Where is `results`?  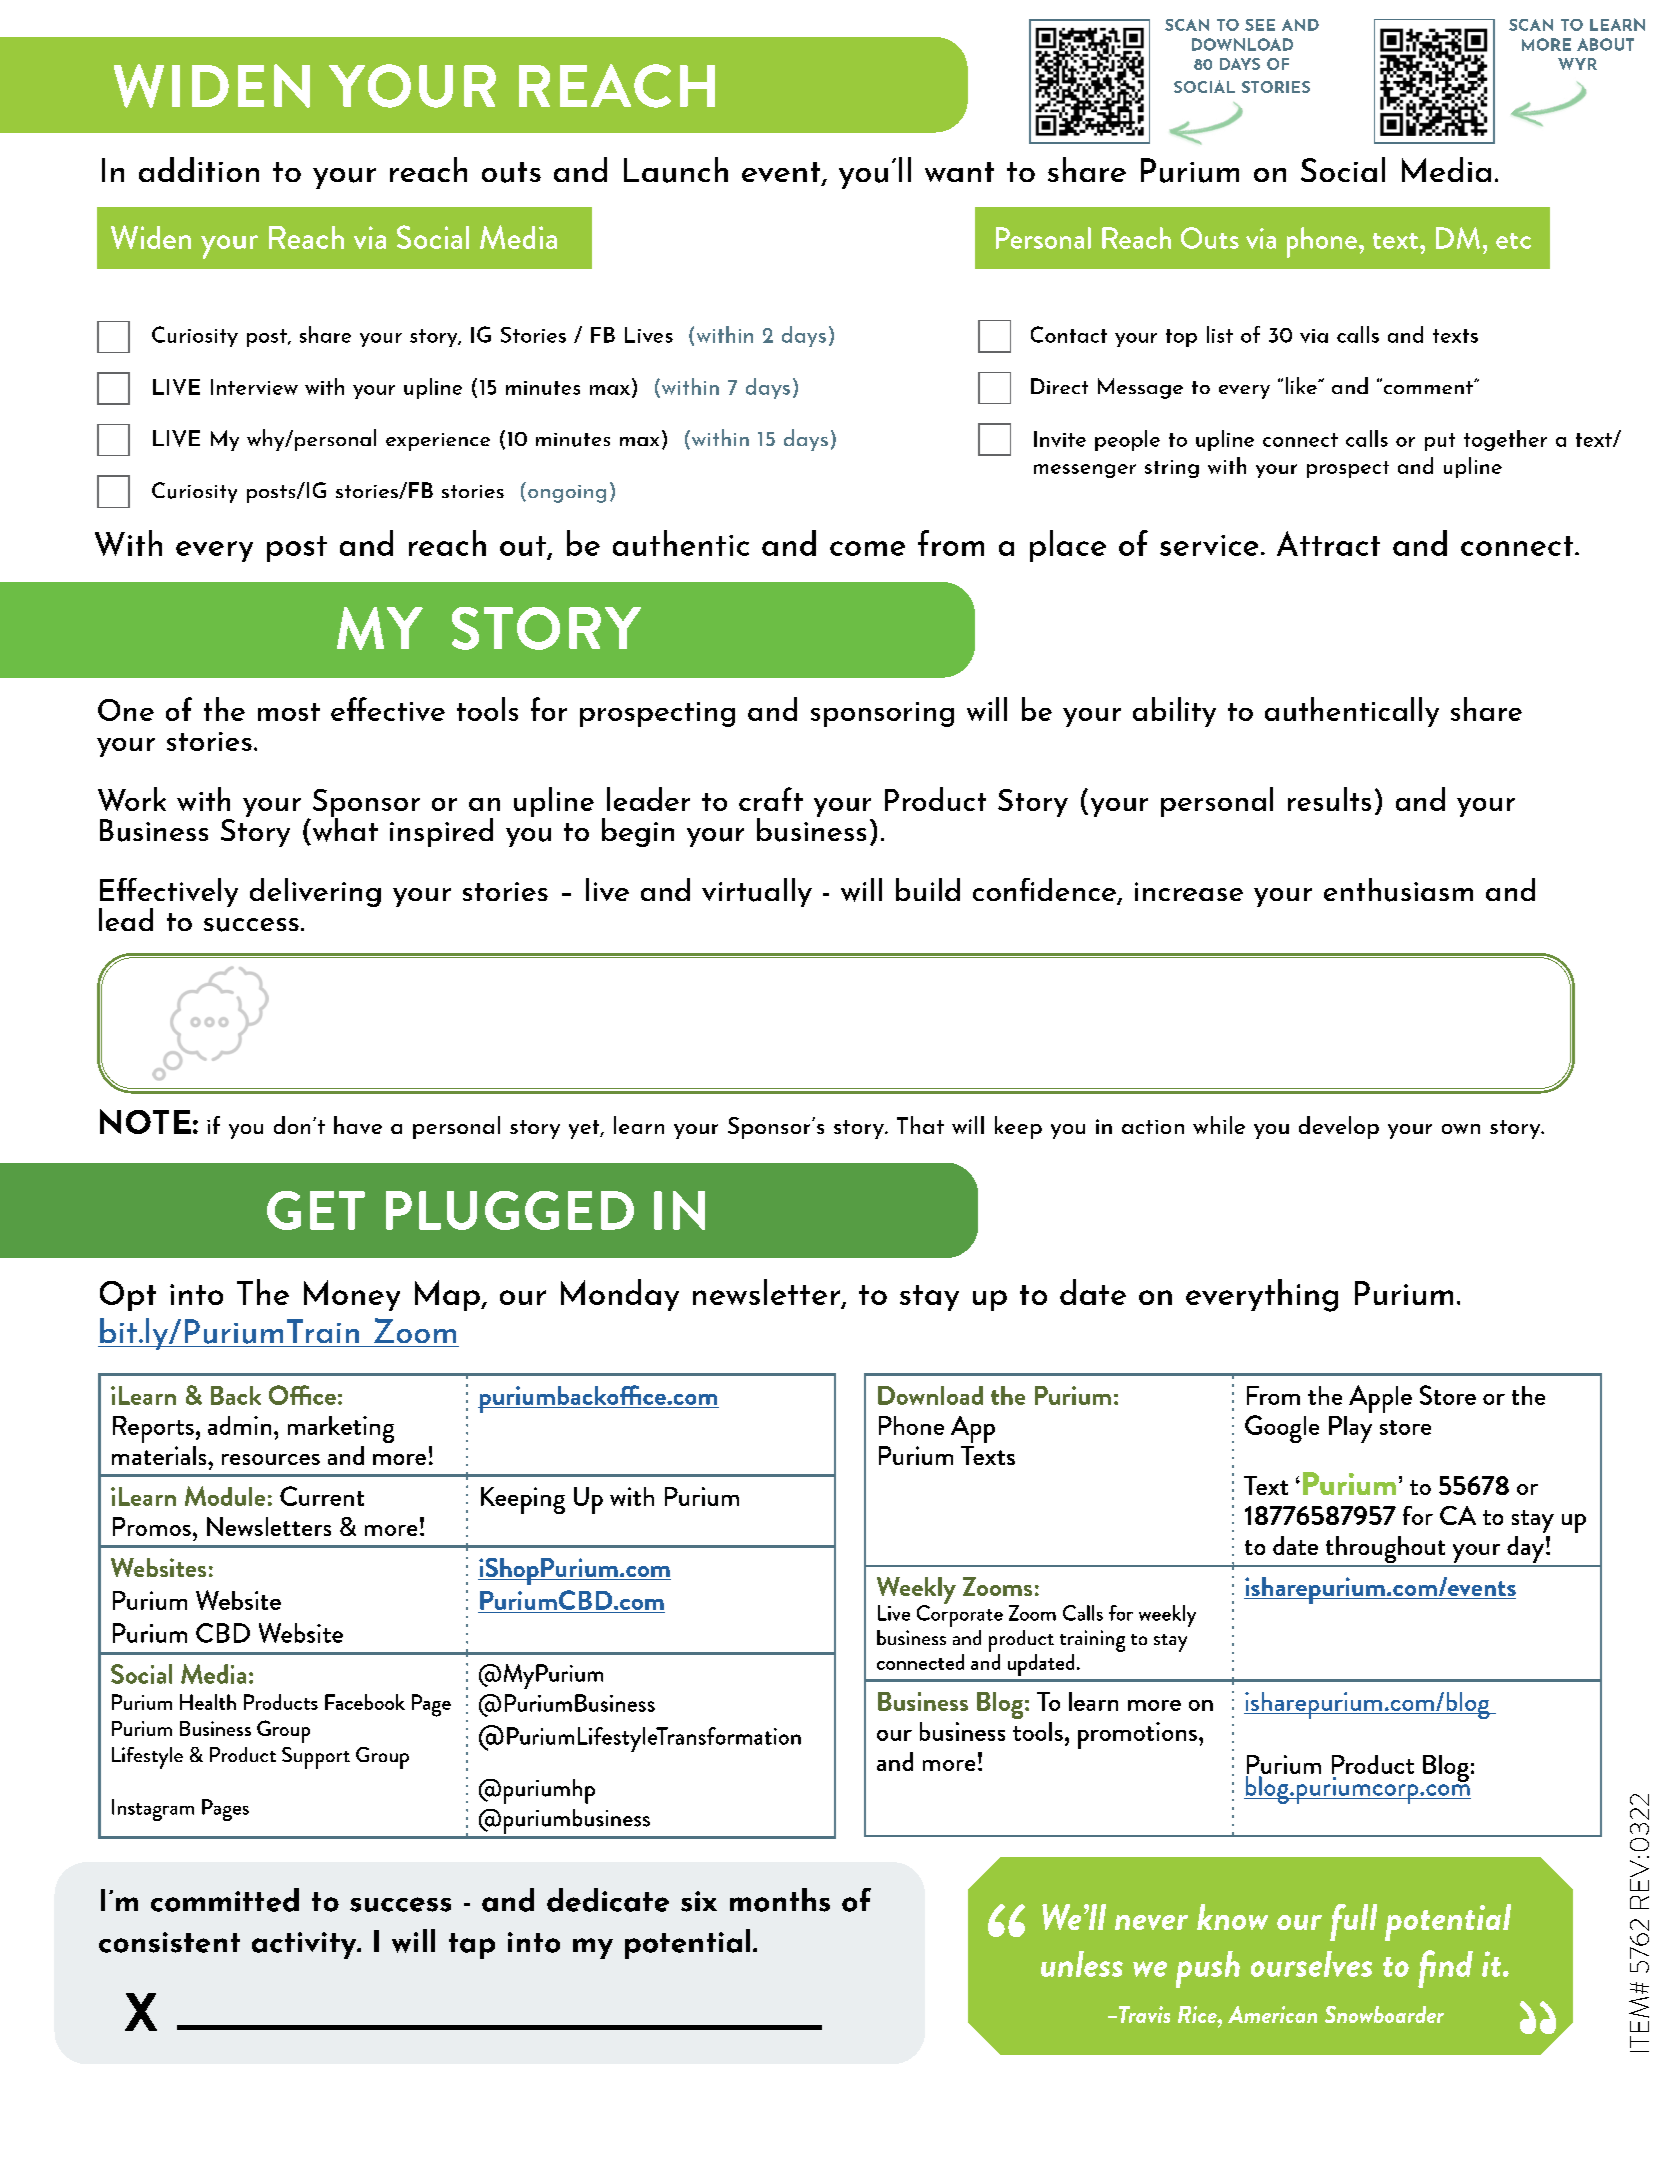 results is located at coordinates (1329, 799).
